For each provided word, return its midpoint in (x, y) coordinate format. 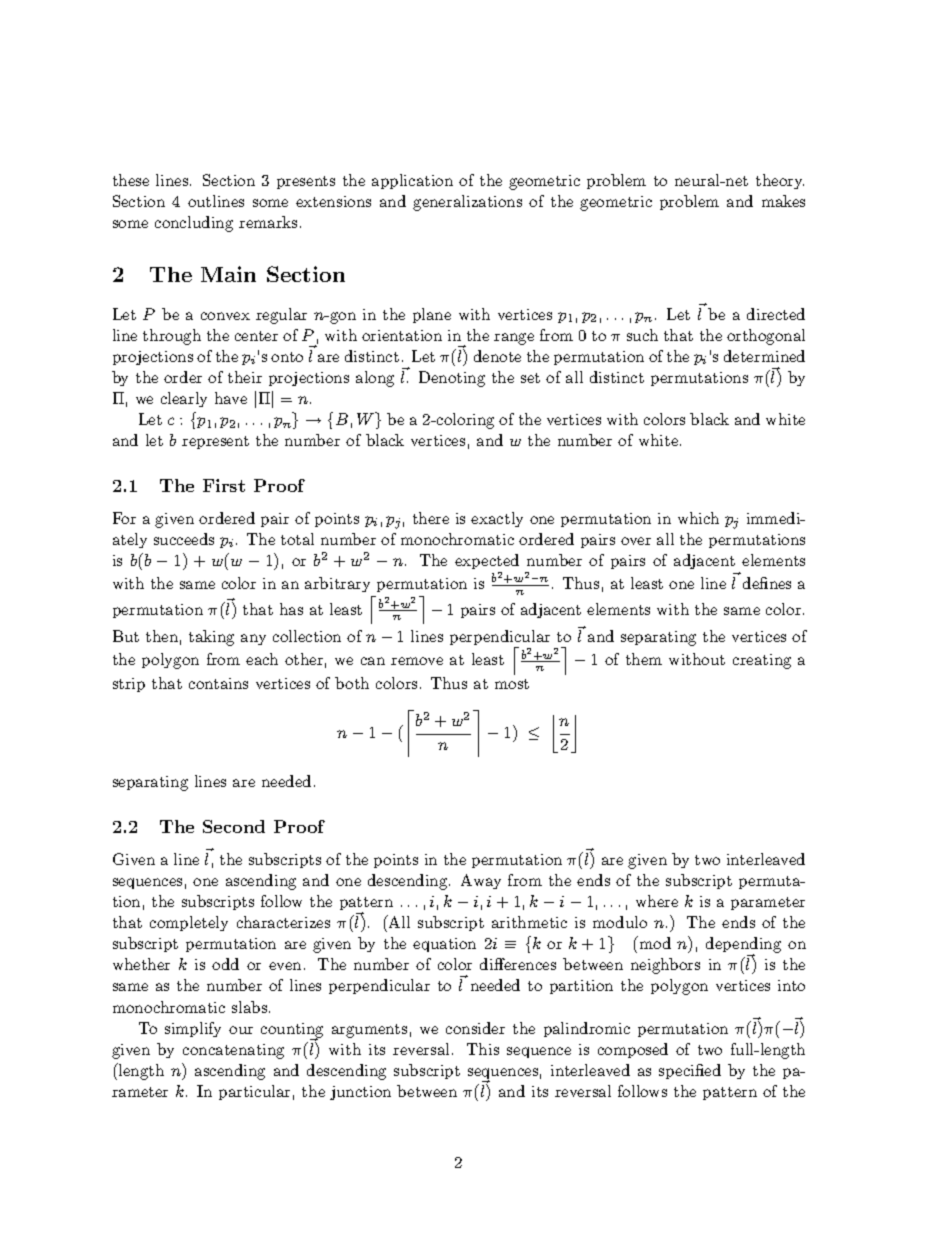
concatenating (233, 1051)
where (657, 901)
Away (481, 881)
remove (417, 661)
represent (215, 442)
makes (783, 201)
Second (234, 826)
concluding (194, 224)
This (483, 1049)
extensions (333, 201)
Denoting (452, 379)
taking (211, 638)
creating (762, 661)
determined (764, 356)
